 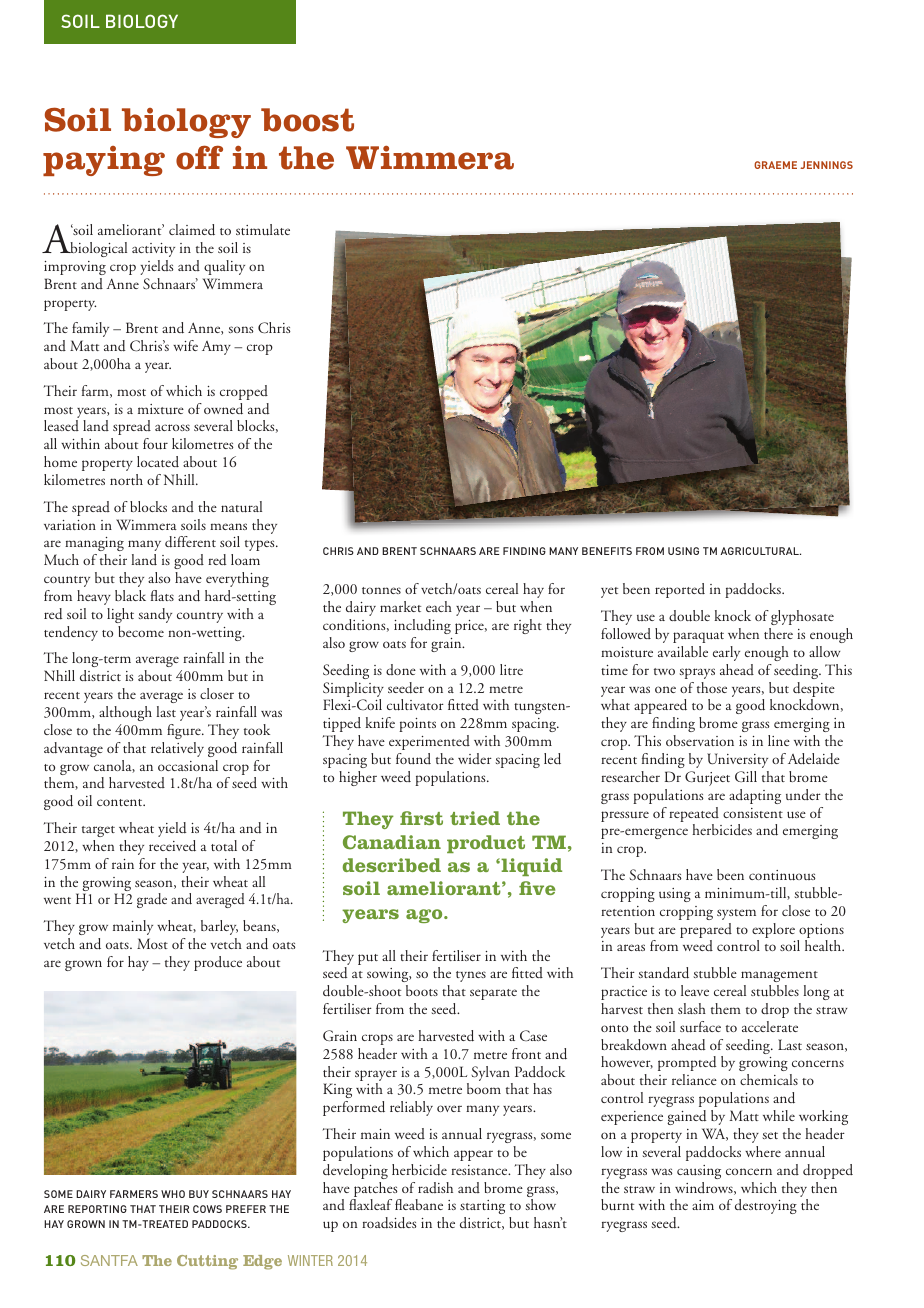 What do you see at coordinates (172, 846) in the page?
I see `received` at bounding box center [172, 846].
